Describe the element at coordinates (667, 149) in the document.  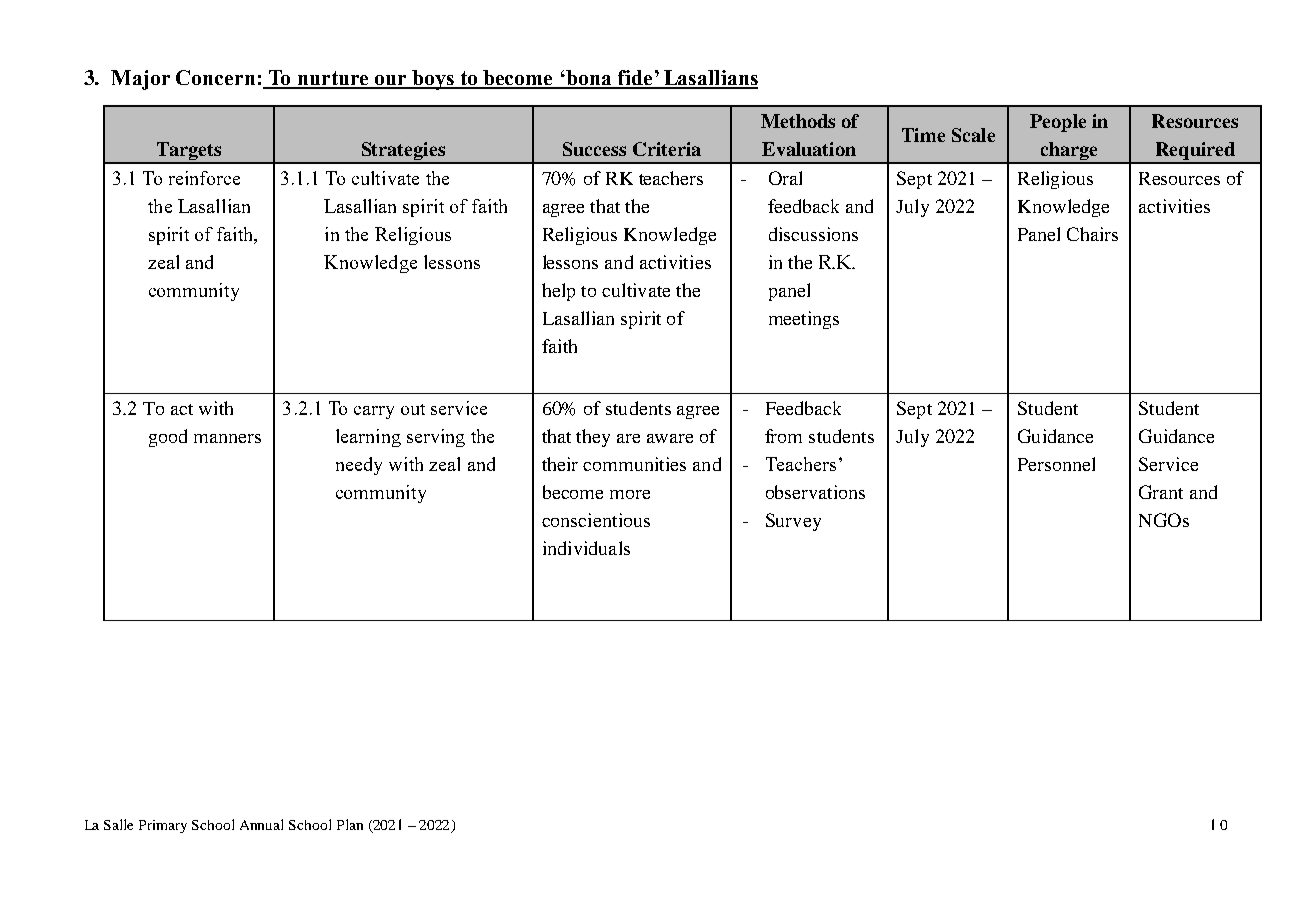
I see `Criteria` at that location.
